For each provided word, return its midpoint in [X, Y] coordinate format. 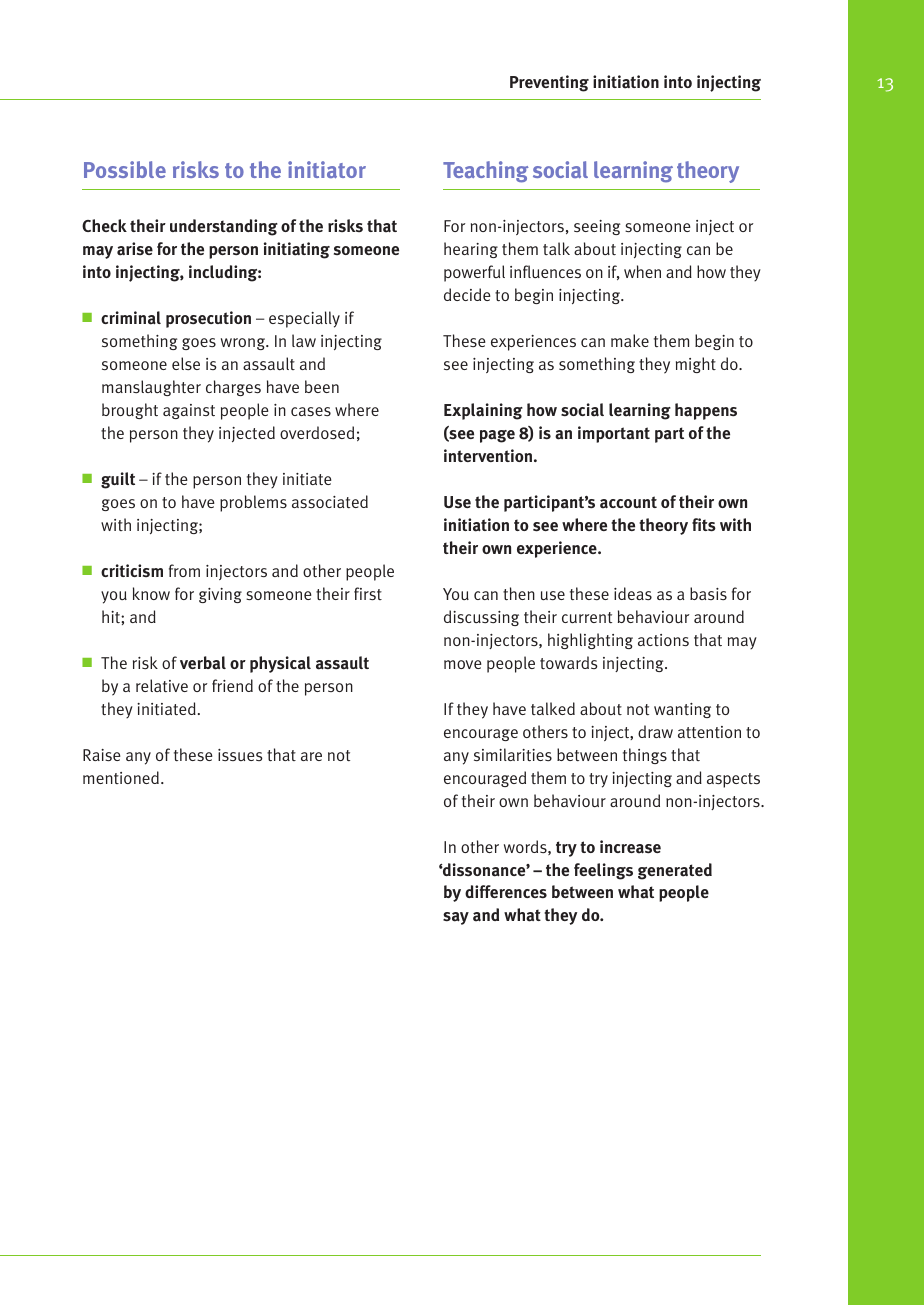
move [463, 664]
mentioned [121, 777]
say [456, 918]
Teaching [486, 172]
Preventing [549, 83]
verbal [203, 663]
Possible [125, 169]
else [186, 363]
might [696, 365]
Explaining [483, 411]
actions [663, 640]
